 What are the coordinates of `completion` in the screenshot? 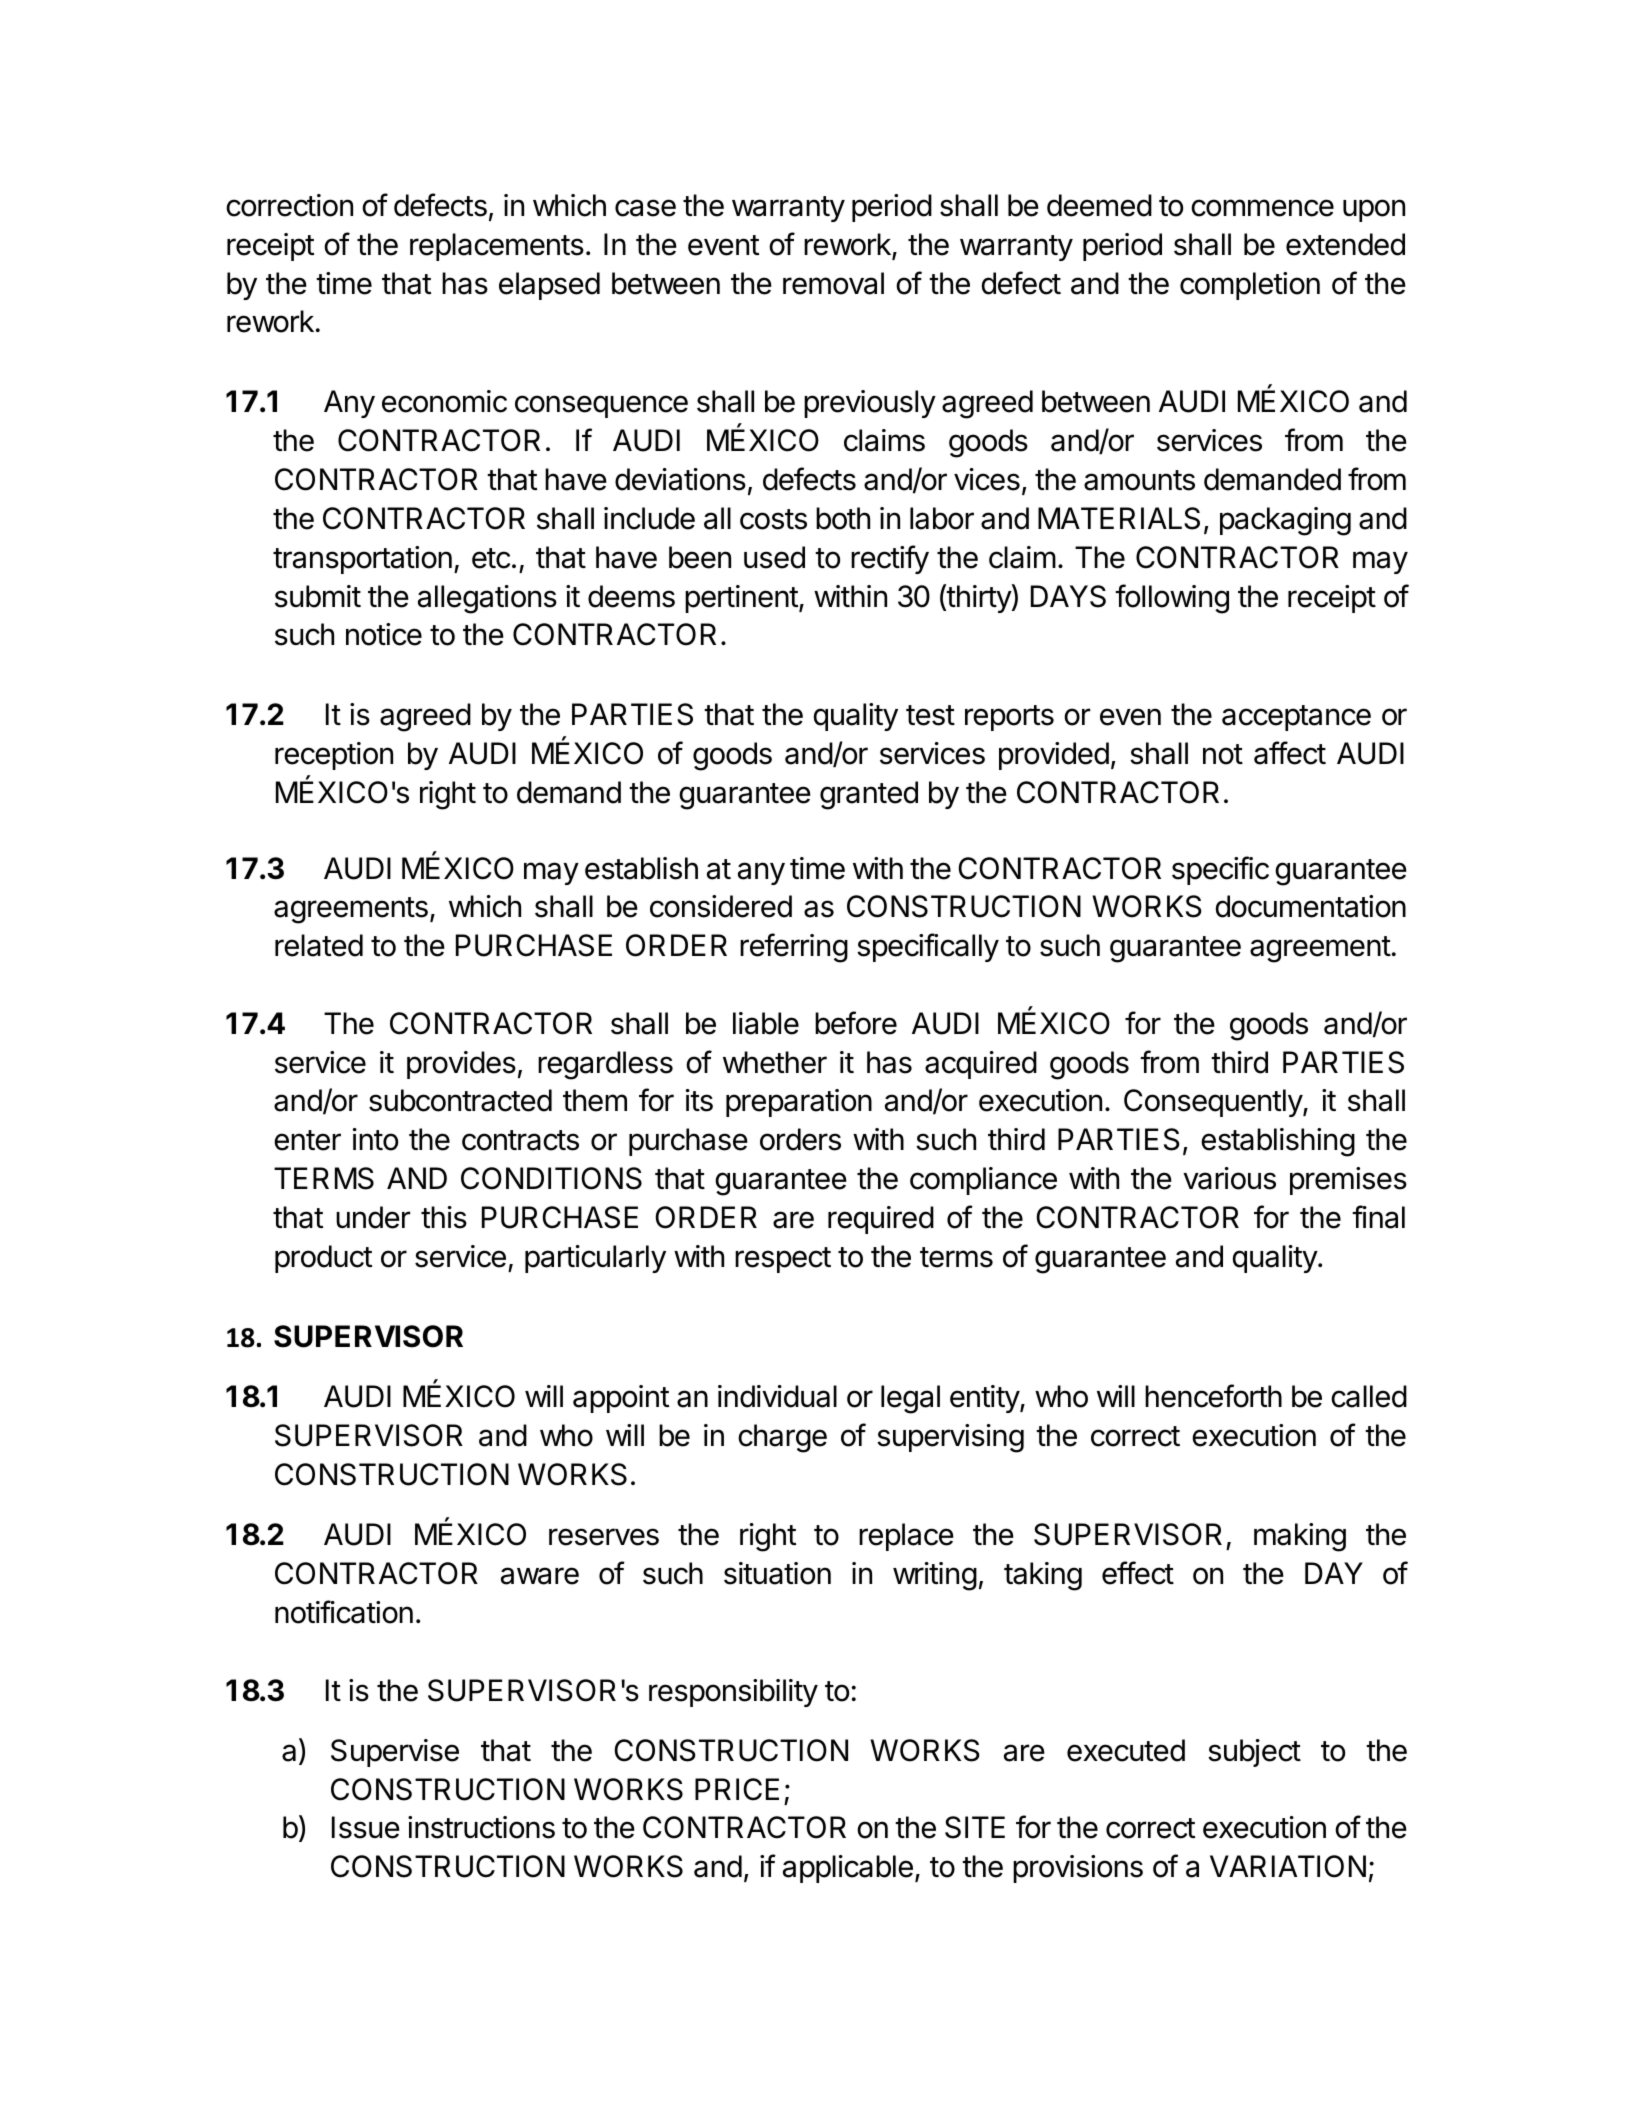 It's located at (1250, 286).
